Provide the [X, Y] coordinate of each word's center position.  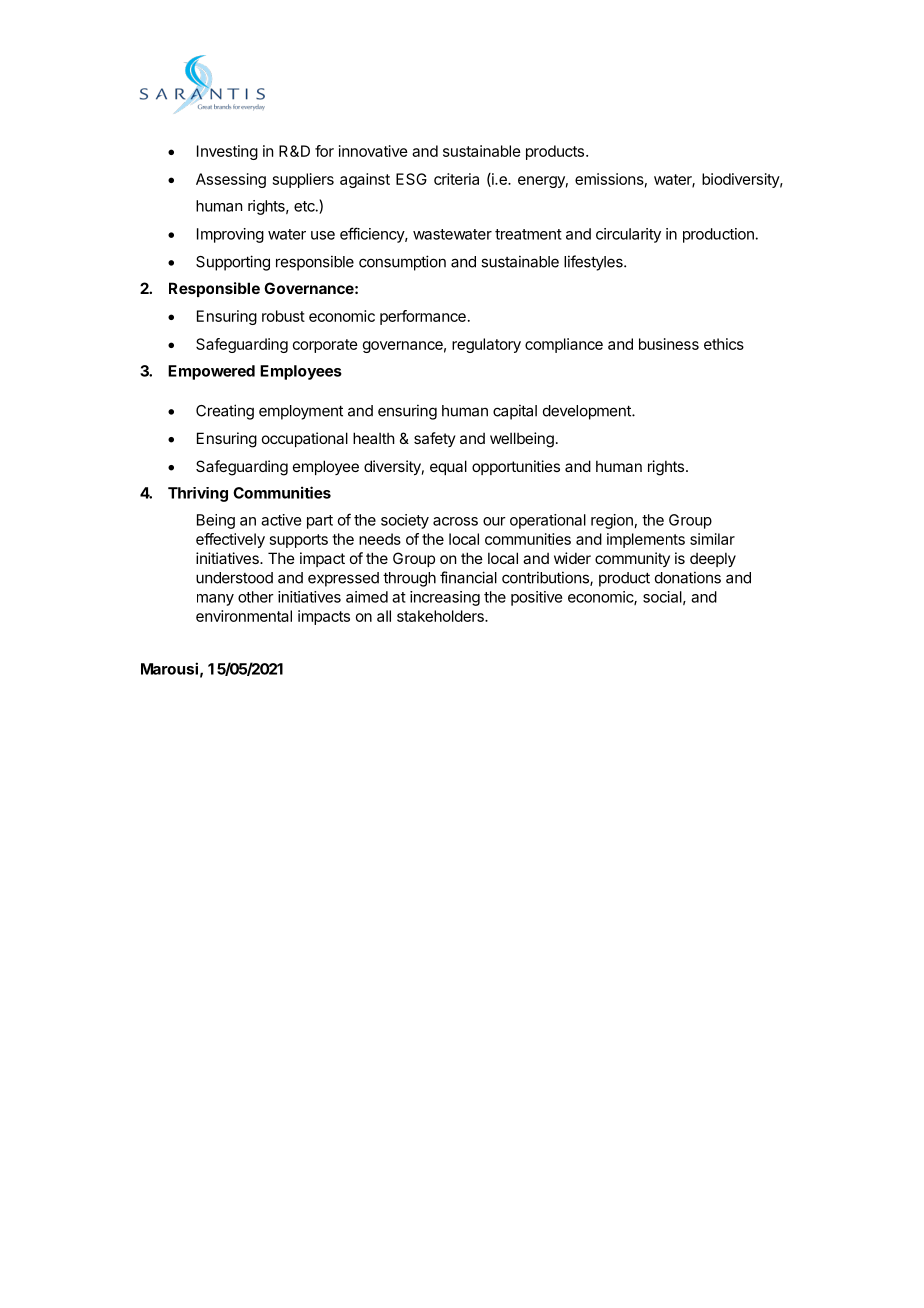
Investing [227, 152]
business [669, 344]
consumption [402, 263]
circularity [628, 235]
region [612, 521]
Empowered [211, 372]
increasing [445, 598]
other [256, 597]
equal [448, 467]
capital [515, 412]
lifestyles [594, 263]
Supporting [233, 263]
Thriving [198, 494]
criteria [456, 179]
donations [688, 577]
